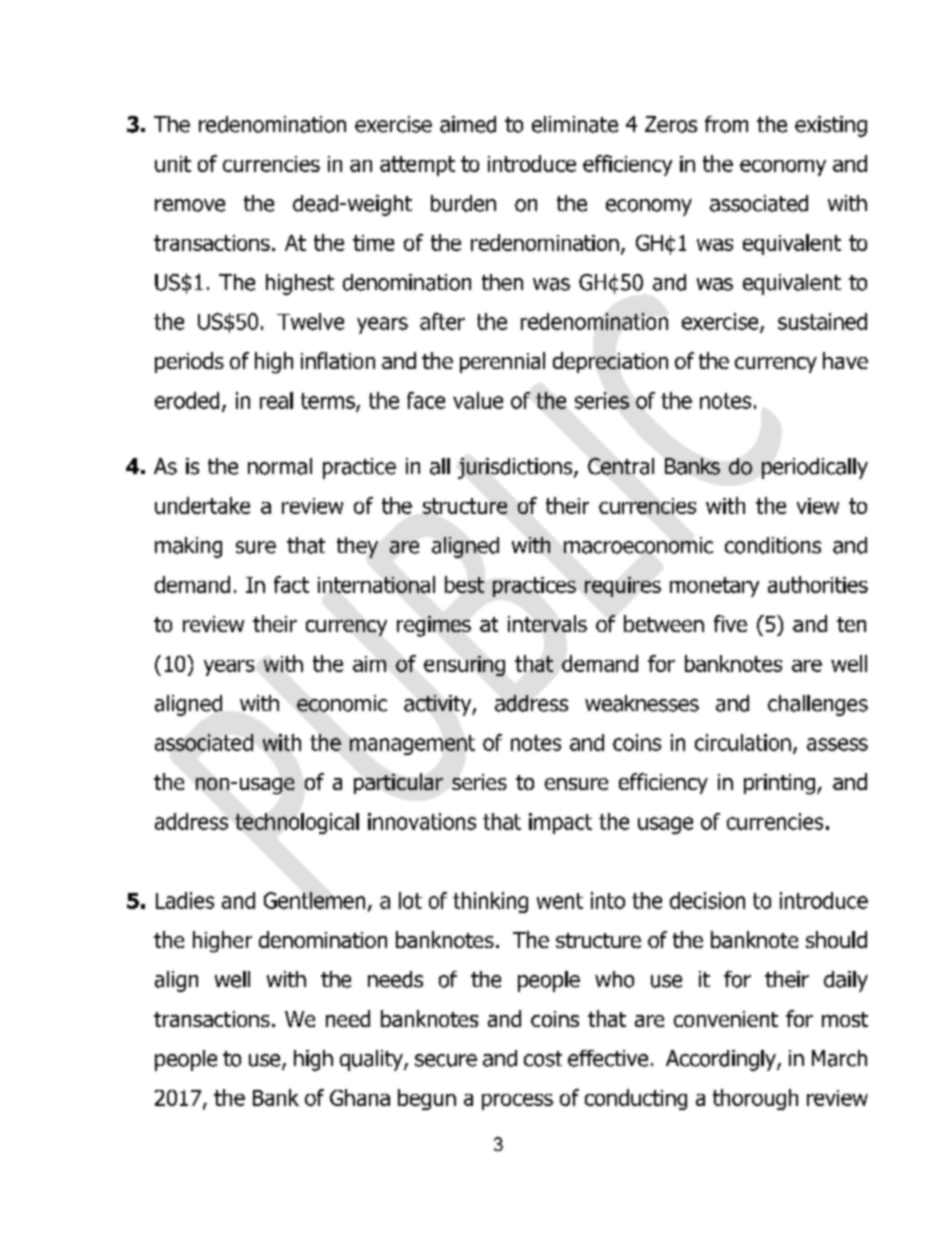  Describe the element at coordinates (468, 124) in the document. I see `aimed` at that location.
